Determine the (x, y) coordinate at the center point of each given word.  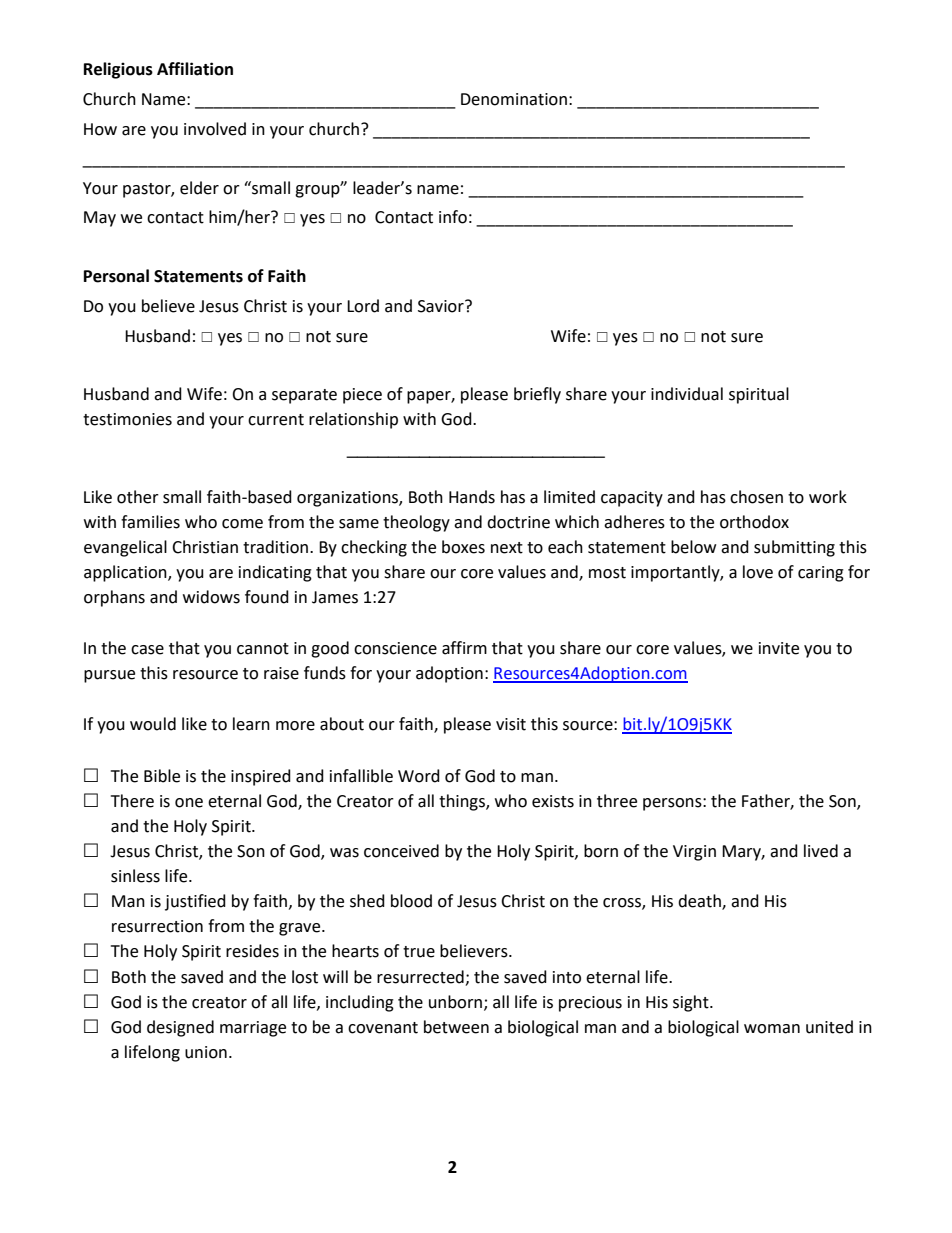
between (456, 1027)
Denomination (514, 99)
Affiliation (195, 69)
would (153, 724)
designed (180, 1028)
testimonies (127, 419)
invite (779, 648)
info (453, 217)
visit (511, 724)
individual (687, 394)
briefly (537, 395)
